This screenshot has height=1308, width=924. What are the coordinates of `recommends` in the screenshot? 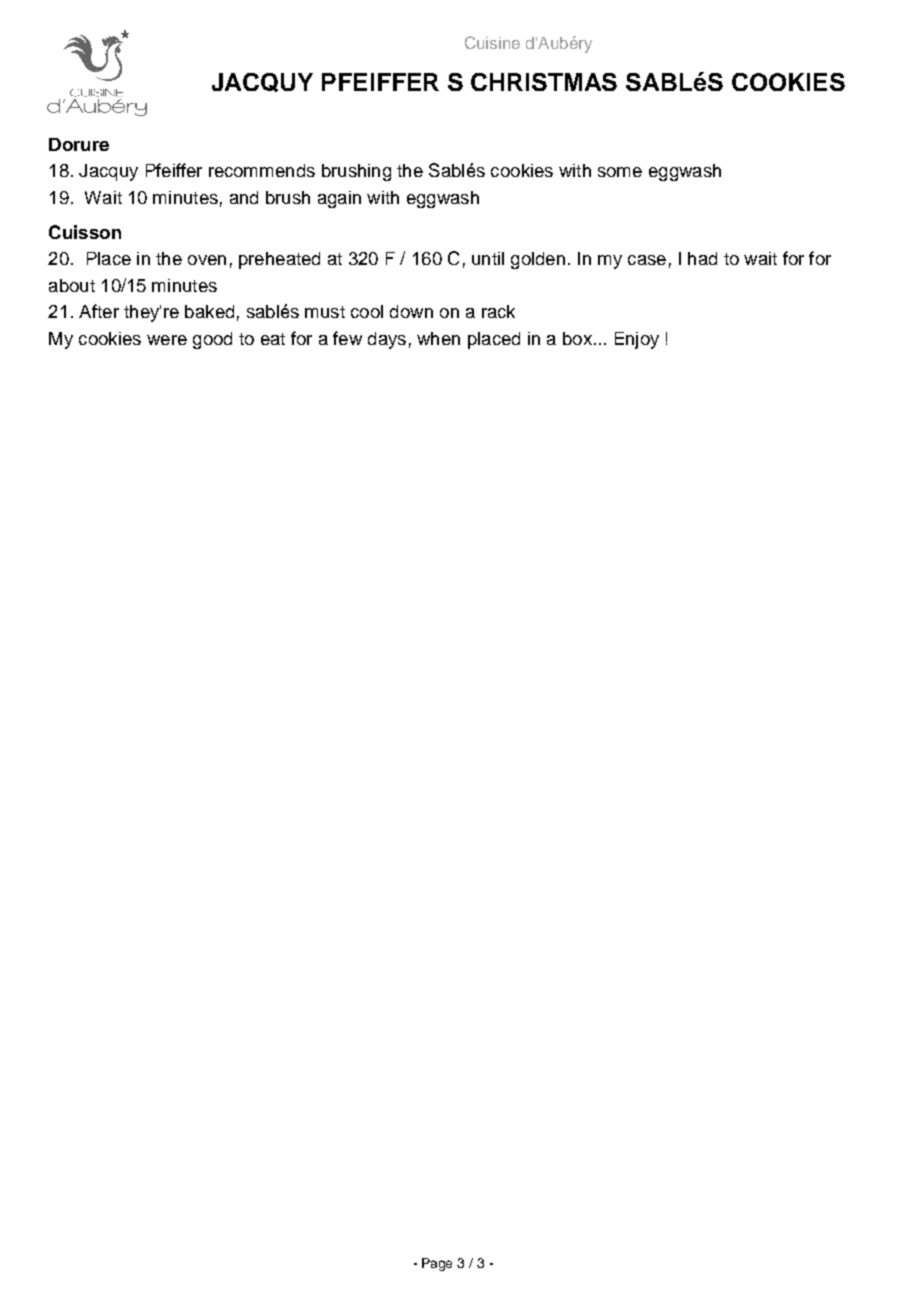 It's located at (262, 170).
